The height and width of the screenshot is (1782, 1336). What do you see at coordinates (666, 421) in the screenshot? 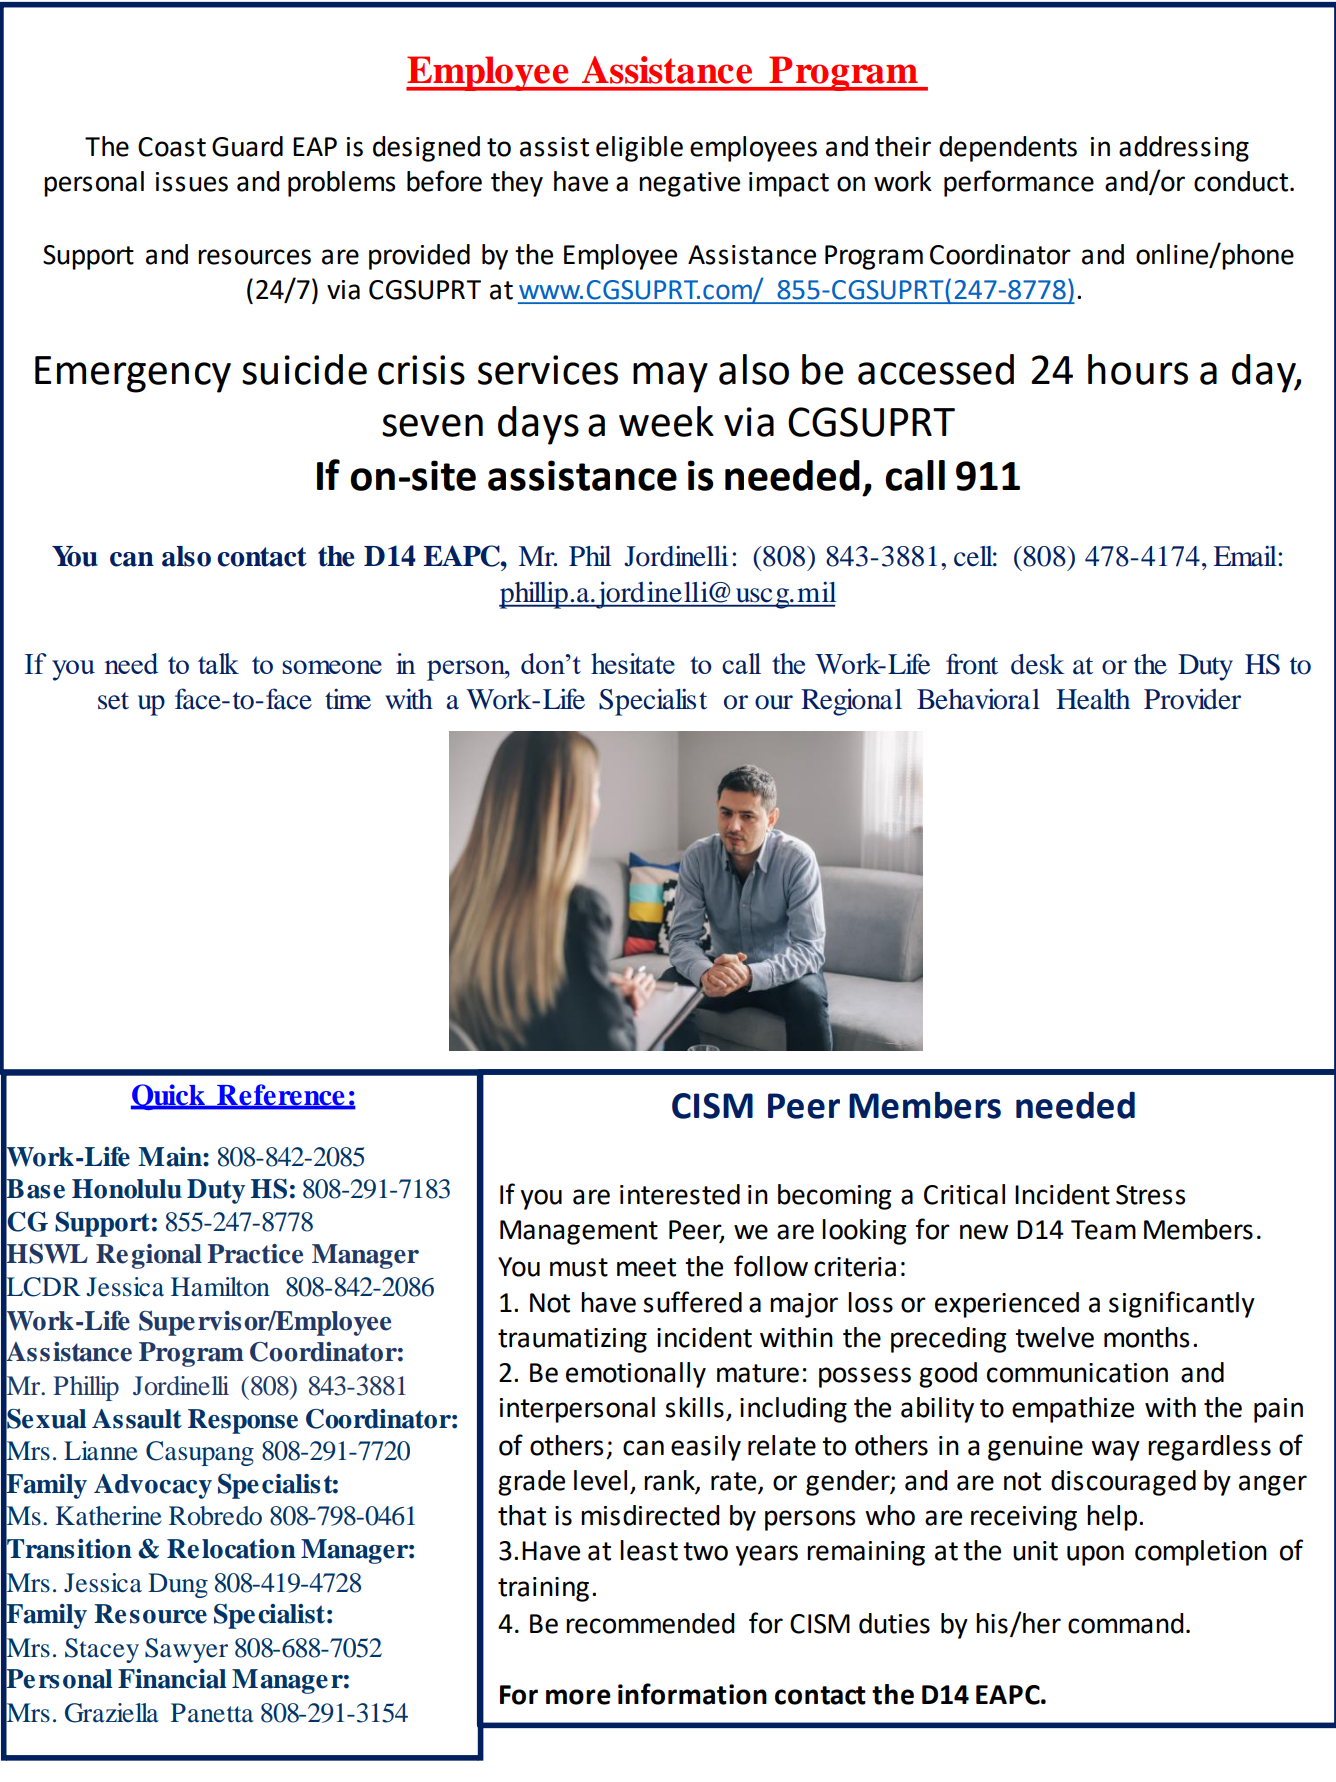
I see `week` at bounding box center [666, 421].
